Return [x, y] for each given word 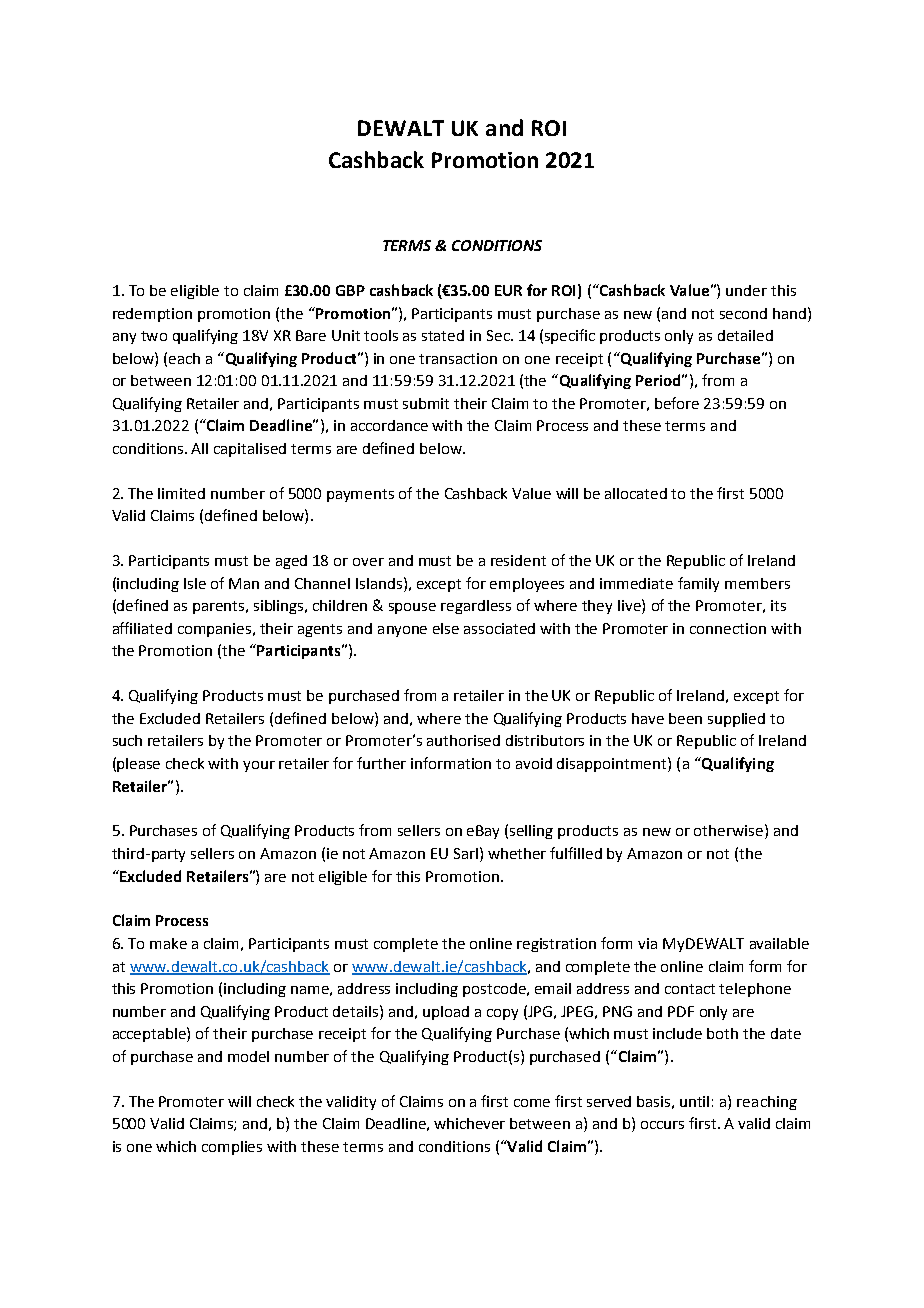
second [743, 313]
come [532, 1103]
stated [443, 335]
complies [232, 1148]
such [127, 740]
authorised [463, 740]
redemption [152, 315]
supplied [736, 720]
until [694, 1101]
